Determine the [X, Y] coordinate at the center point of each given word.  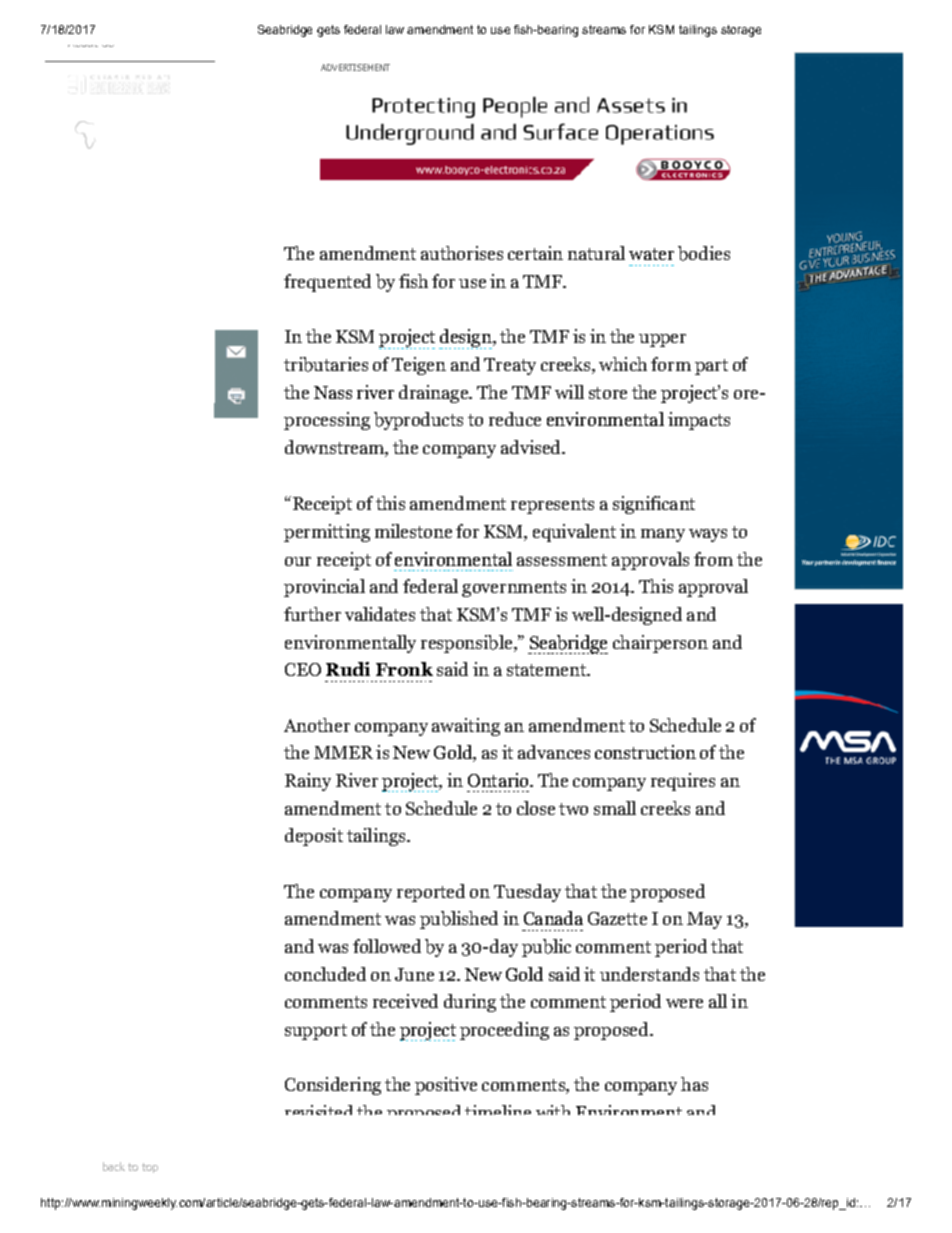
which [623, 364]
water [651, 254]
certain [535, 253]
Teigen [419, 366]
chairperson [660, 644]
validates [380, 614]
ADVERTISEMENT [355, 67]
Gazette [617, 918]
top [150, 1168]
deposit [314, 837]
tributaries [326, 364]
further [312, 614]
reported [431, 893]
